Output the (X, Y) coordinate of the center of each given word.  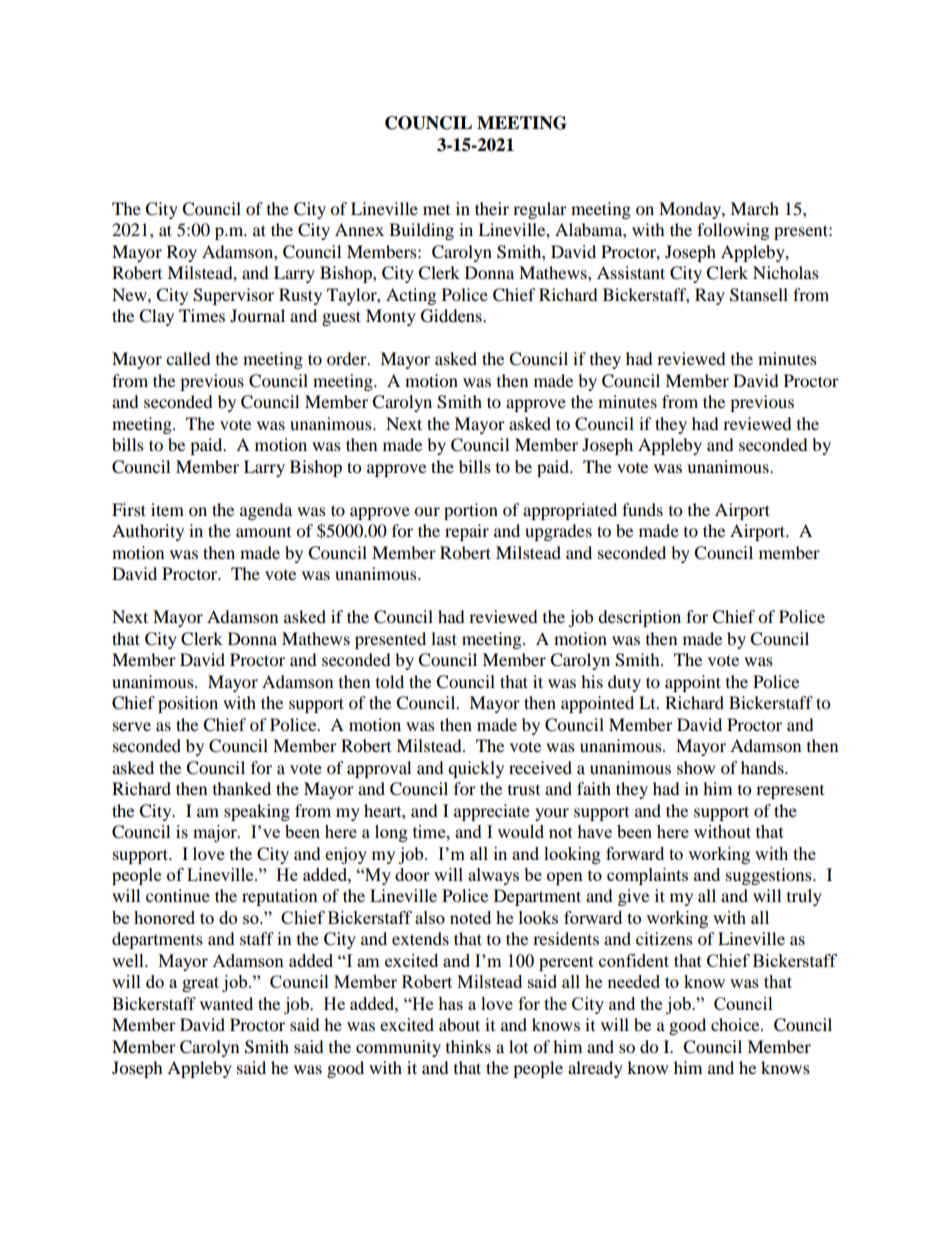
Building (421, 231)
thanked (242, 788)
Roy (182, 253)
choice (736, 1024)
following (733, 231)
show (696, 767)
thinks (468, 1046)
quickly (476, 769)
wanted (226, 1003)
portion (471, 511)
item (167, 509)
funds (642, 509)
